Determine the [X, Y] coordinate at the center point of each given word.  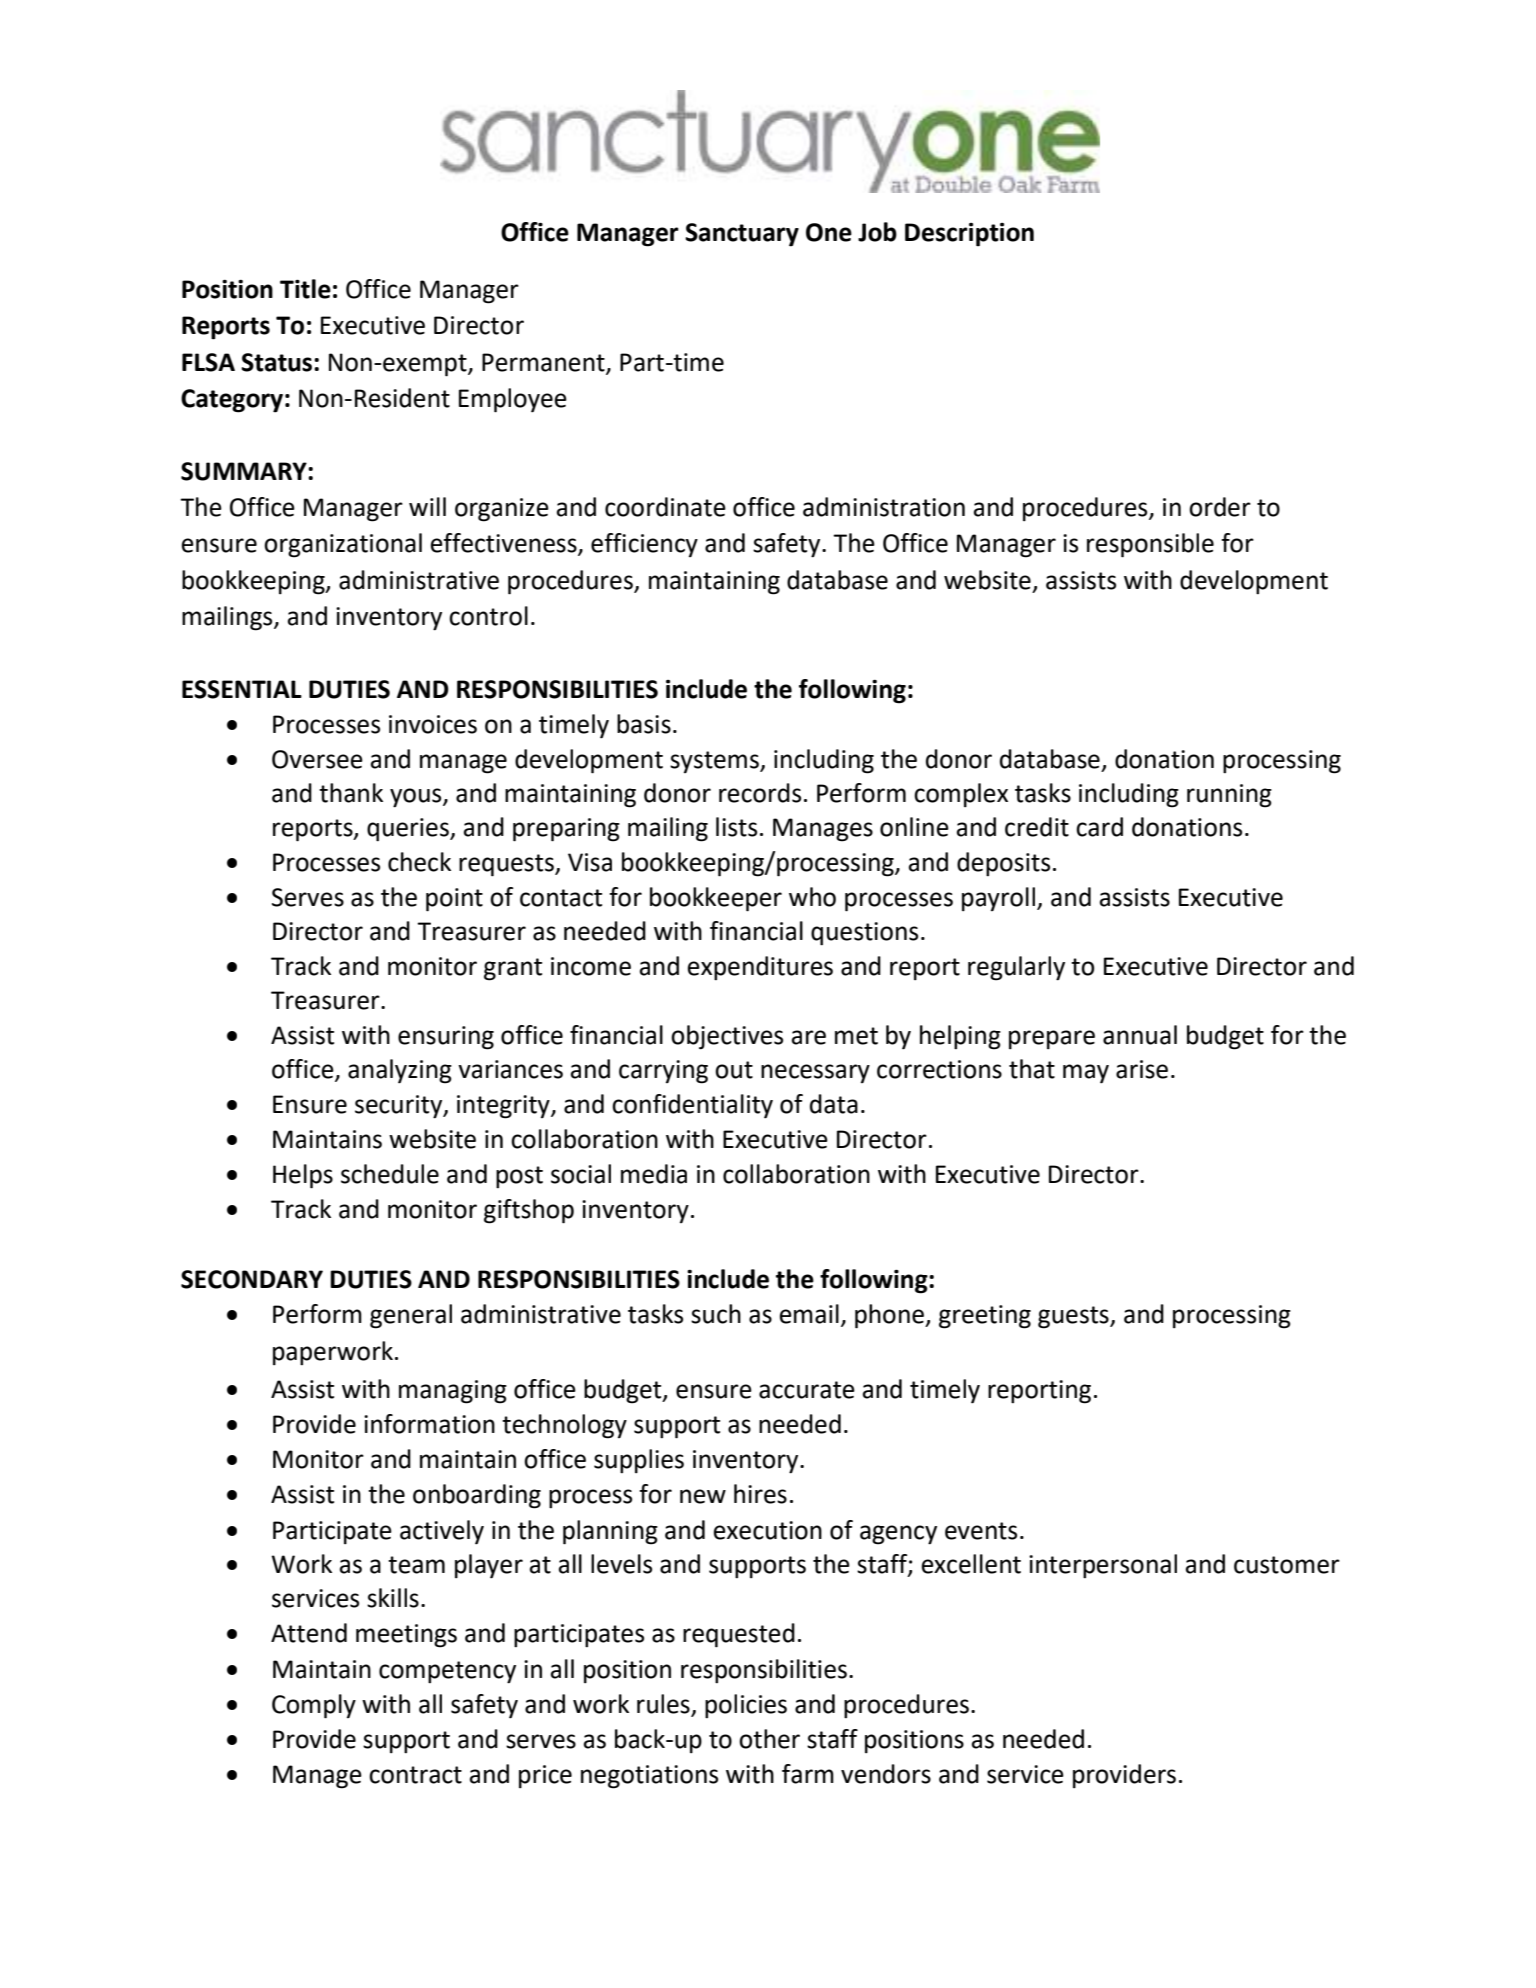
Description [969, 235]
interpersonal [1103, 1566]
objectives [727, 1037]
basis [644, 724]
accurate [807, 1390]
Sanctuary [742, 235]
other [769, 1739]
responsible [1150, 545]
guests [1074, 1317]
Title [305, 289]
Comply [314, 1706]
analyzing [400, 1071]
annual [1140, 1035]
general [411, 1316]
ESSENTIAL [242, 689]
